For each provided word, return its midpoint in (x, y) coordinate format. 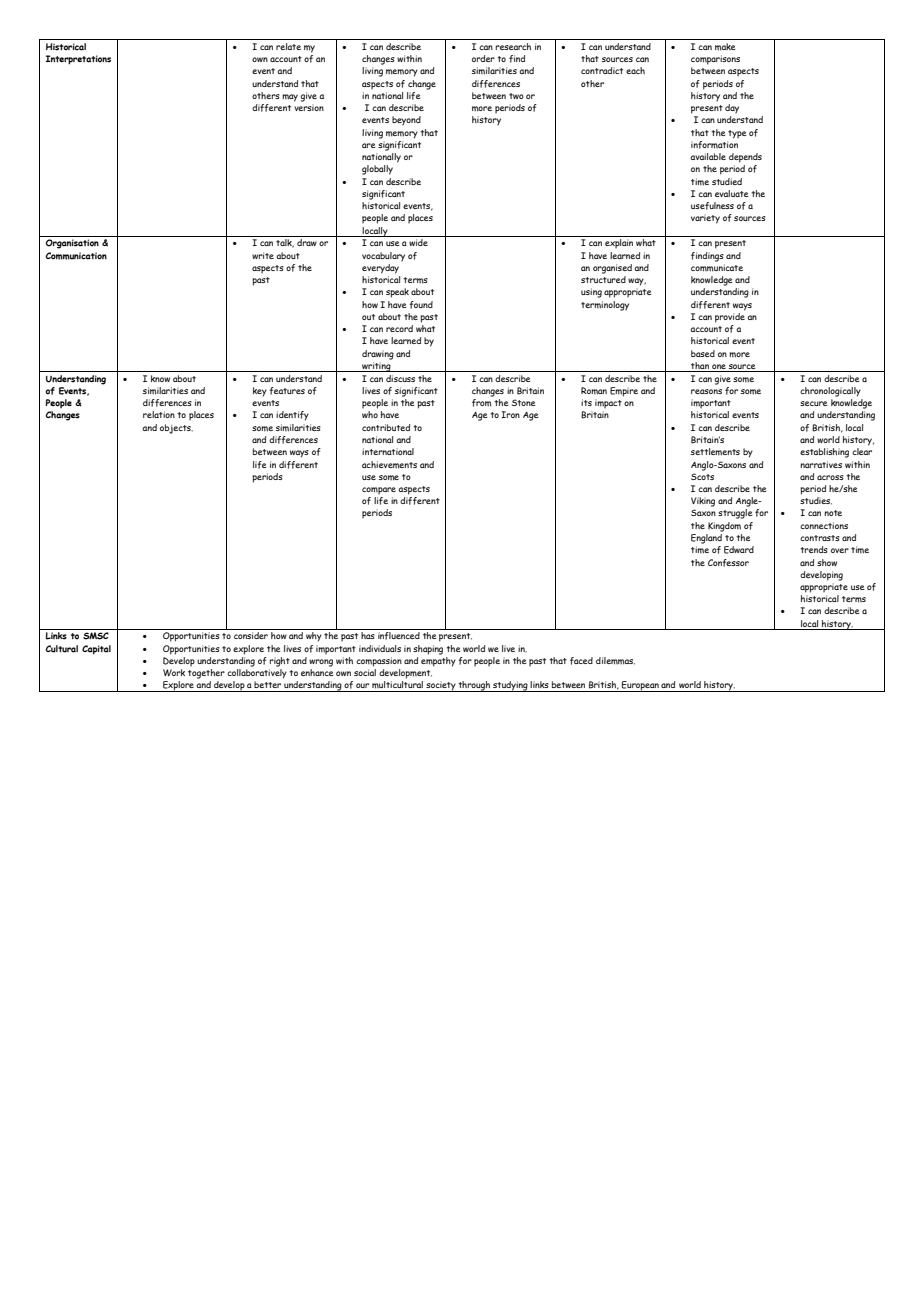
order (483, 58)
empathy (438, 662)
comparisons (715, 60)
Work (174, 672)
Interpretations (78, 60)
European (640, 686)
